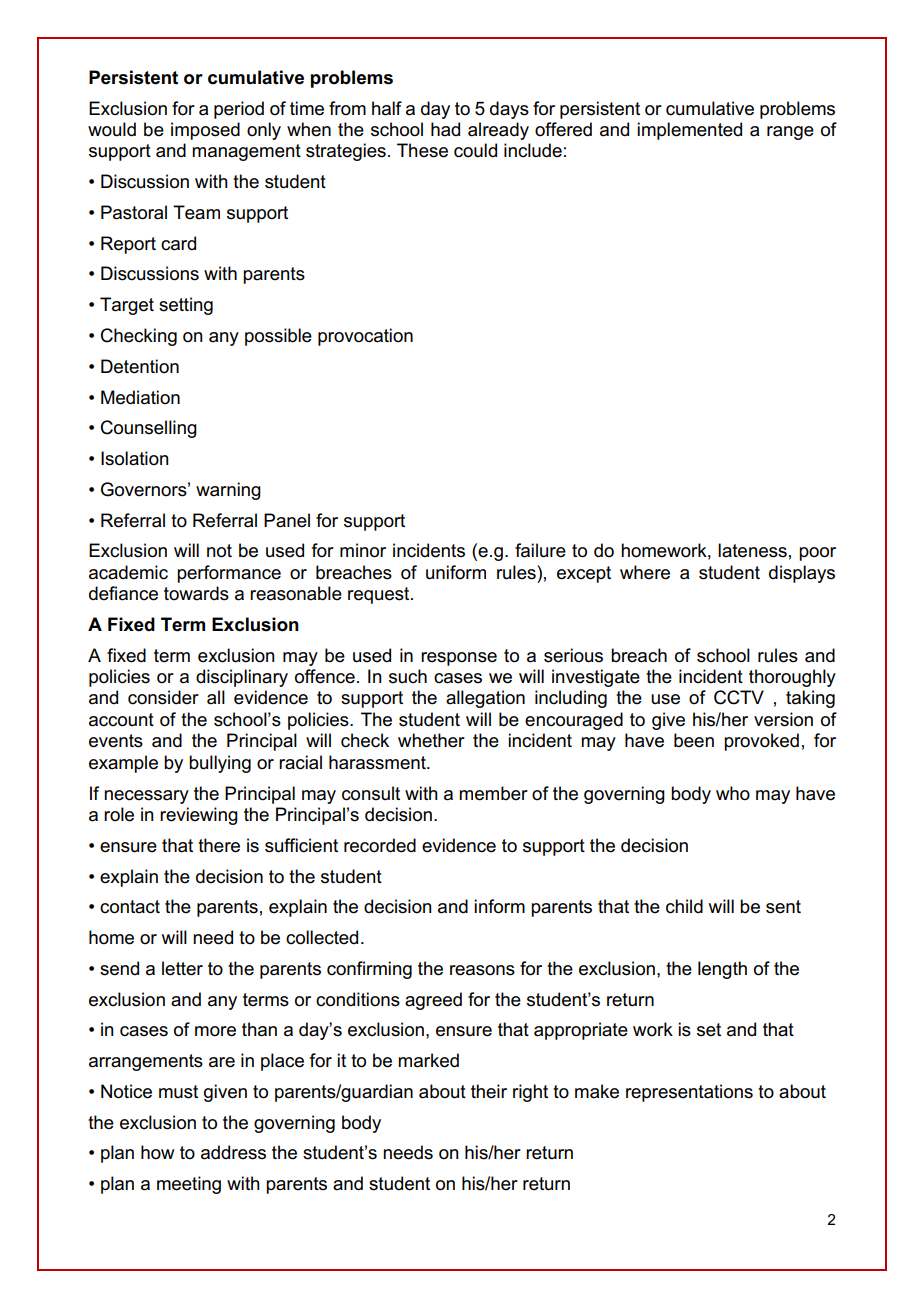 The width and height of the screenshot is (924, 1308). What do you see at coordinates (689, 131) in the screenshot?
I see `implemented` at bounding box center [689, 131].
